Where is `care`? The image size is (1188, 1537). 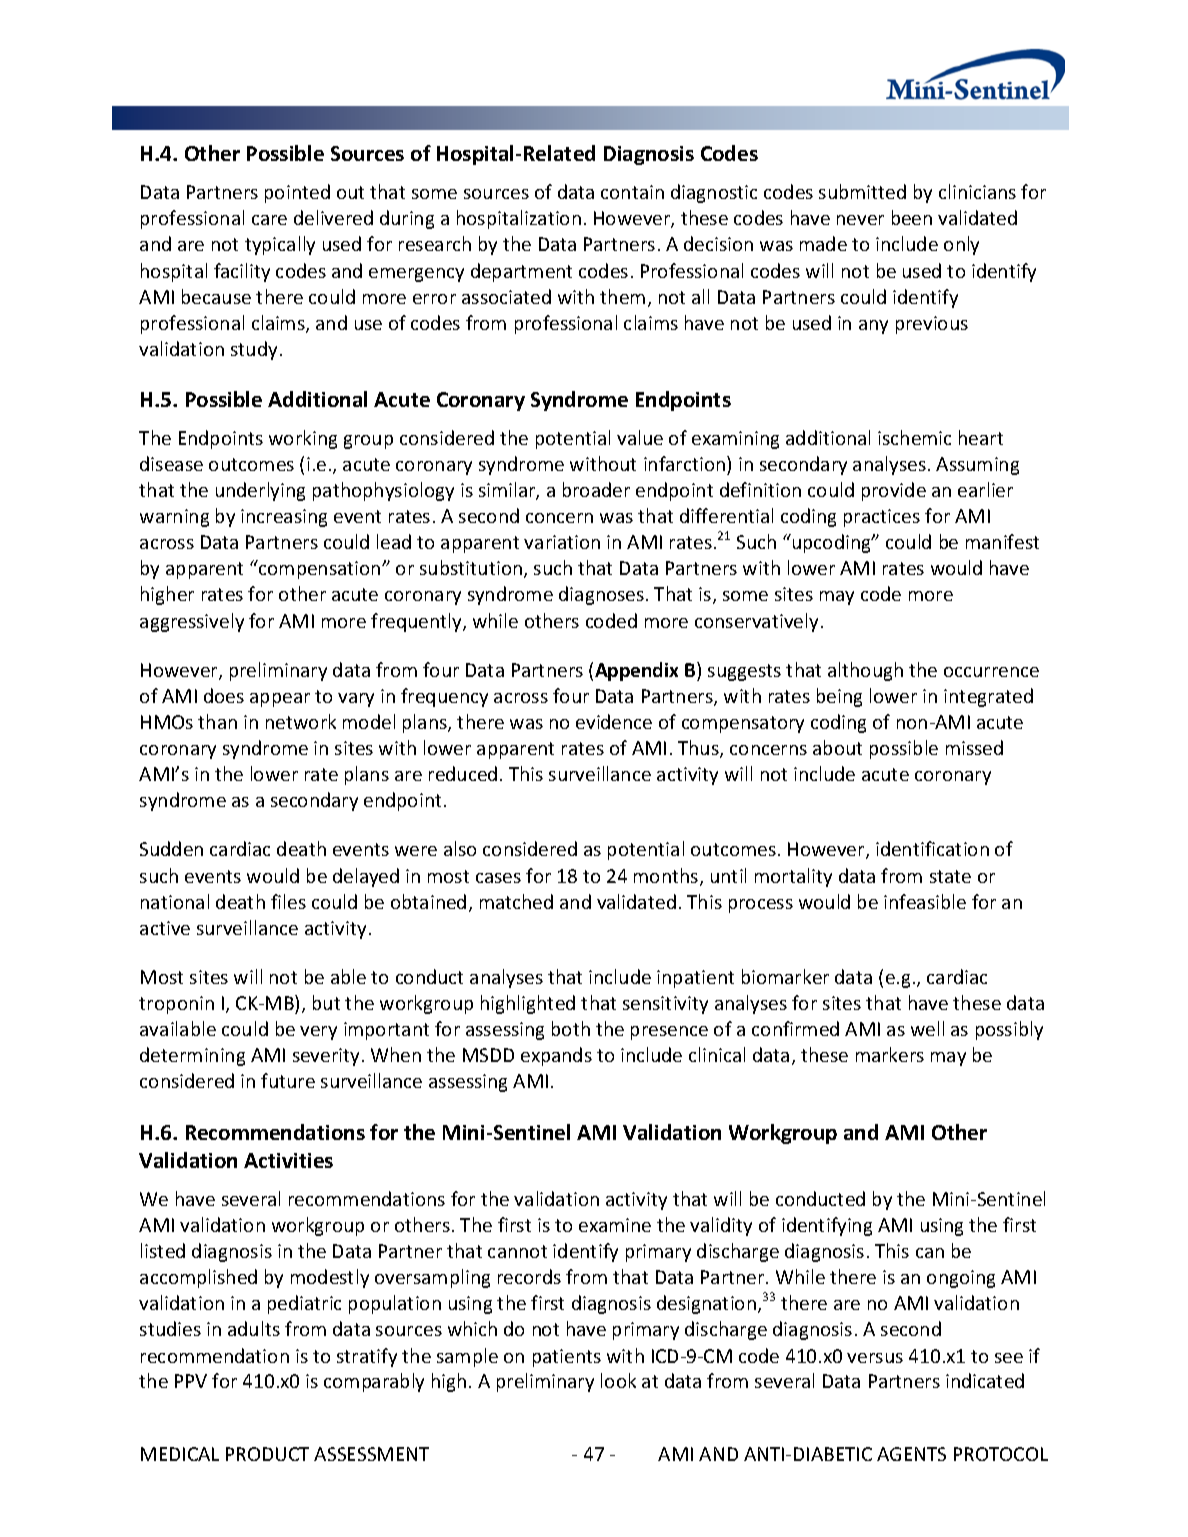 care is located at coordinates (269, 220).
